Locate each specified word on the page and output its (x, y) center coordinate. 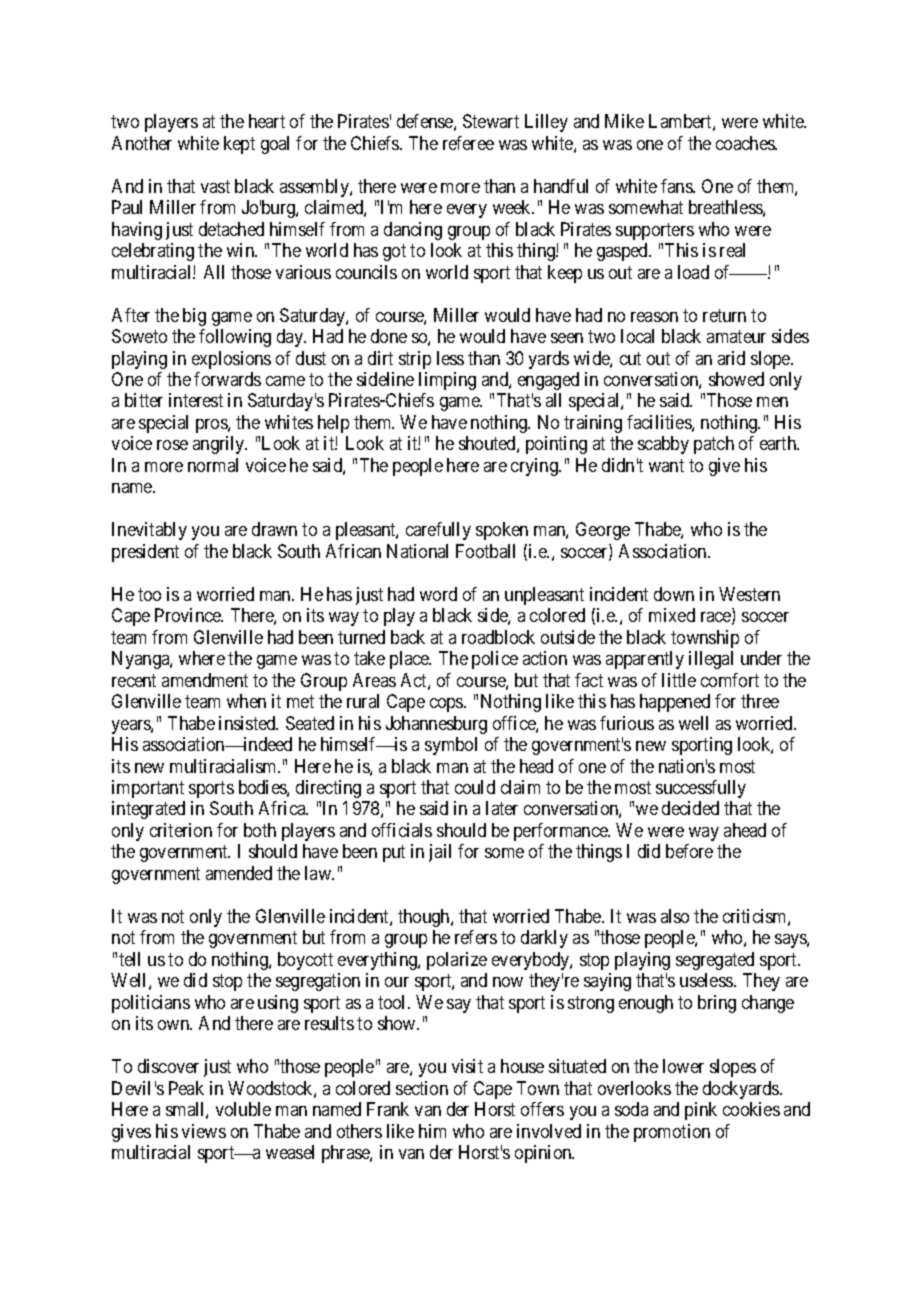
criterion (181, 830)
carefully (438, 531)
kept (239, 145)
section (422, 1088)
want (666, 465)
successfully (701, 789)
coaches (746, 143)
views (204, 1131)
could (475, 787)
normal (213, 465)
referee (468, 143)
